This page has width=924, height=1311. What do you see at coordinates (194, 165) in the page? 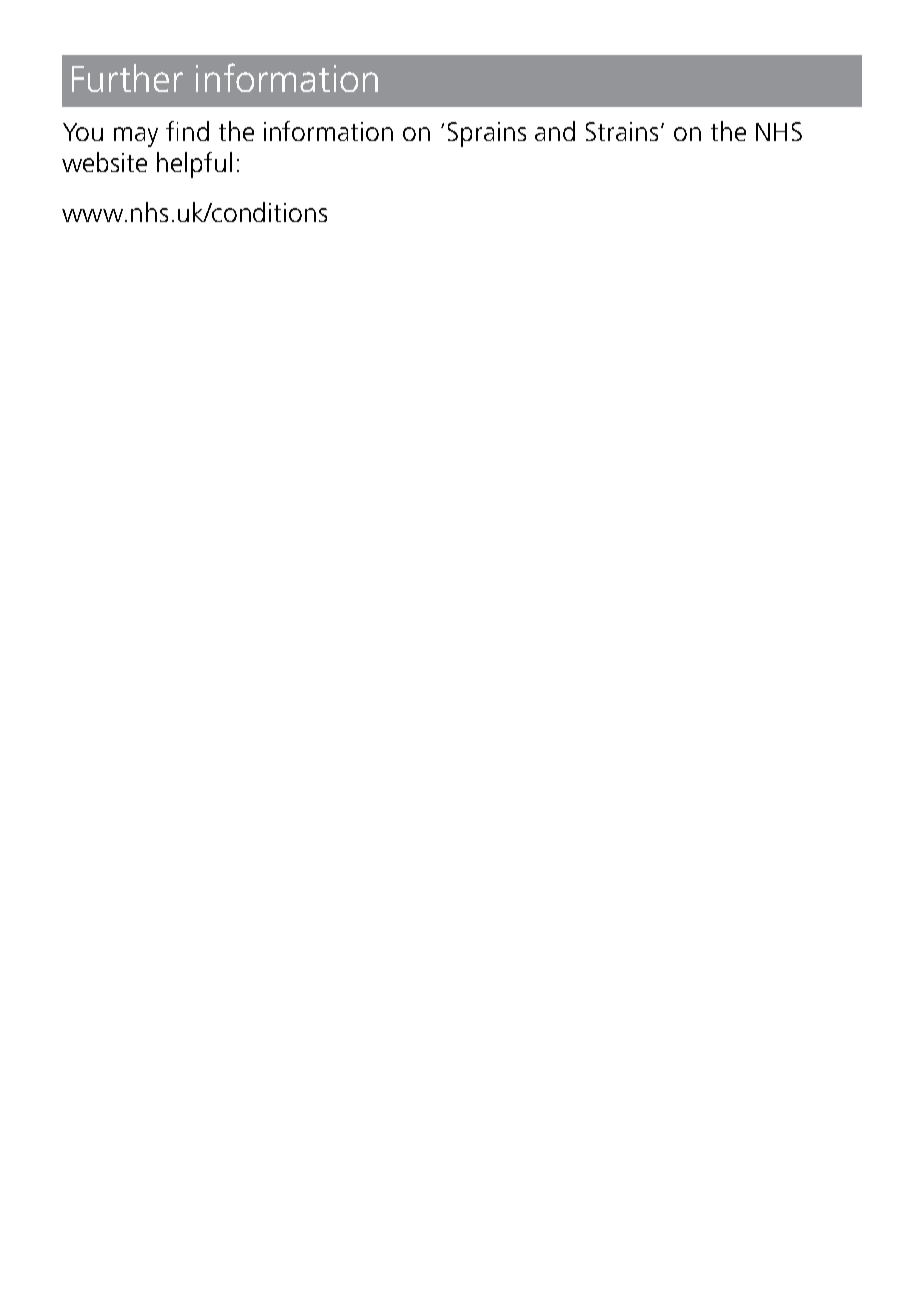
I see `helpful` at bounding box center [194, 165].
